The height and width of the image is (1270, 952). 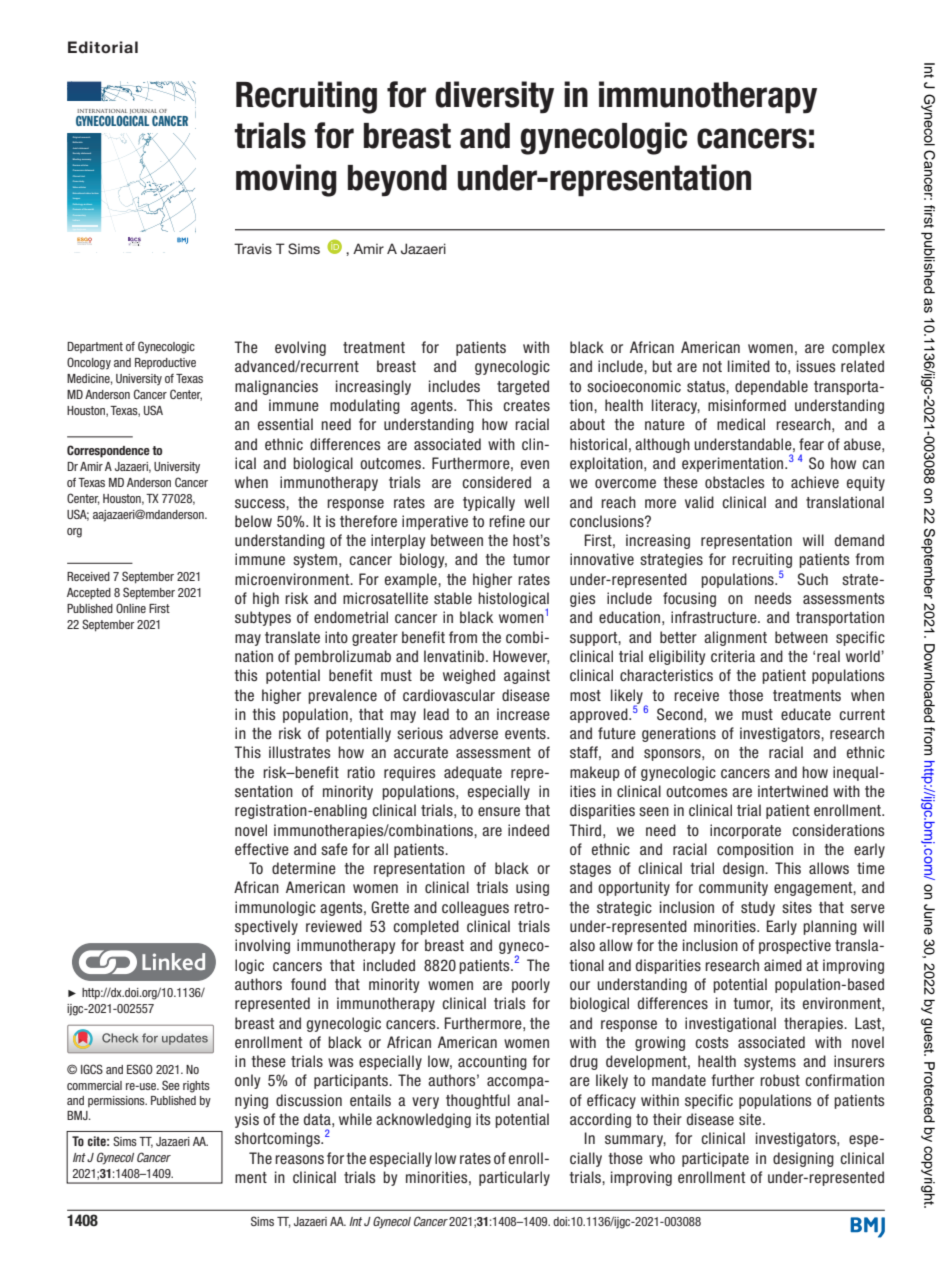 I want to click on criteria, so click(x=733, y=656).
